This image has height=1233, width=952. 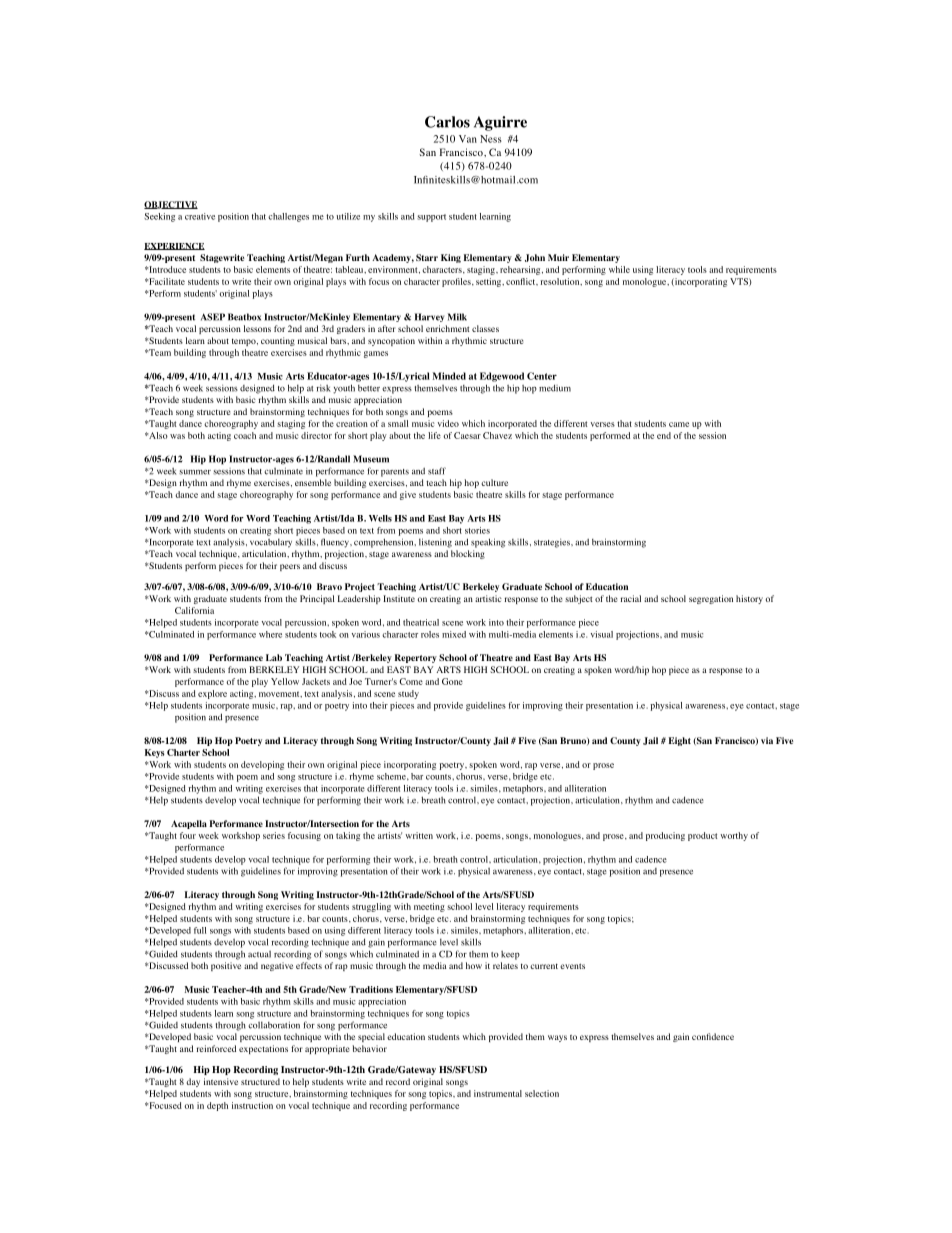 What do you see at coordinates (221, 1081) in the image?
I see `intensive` at bounding box center [221, 1081].
